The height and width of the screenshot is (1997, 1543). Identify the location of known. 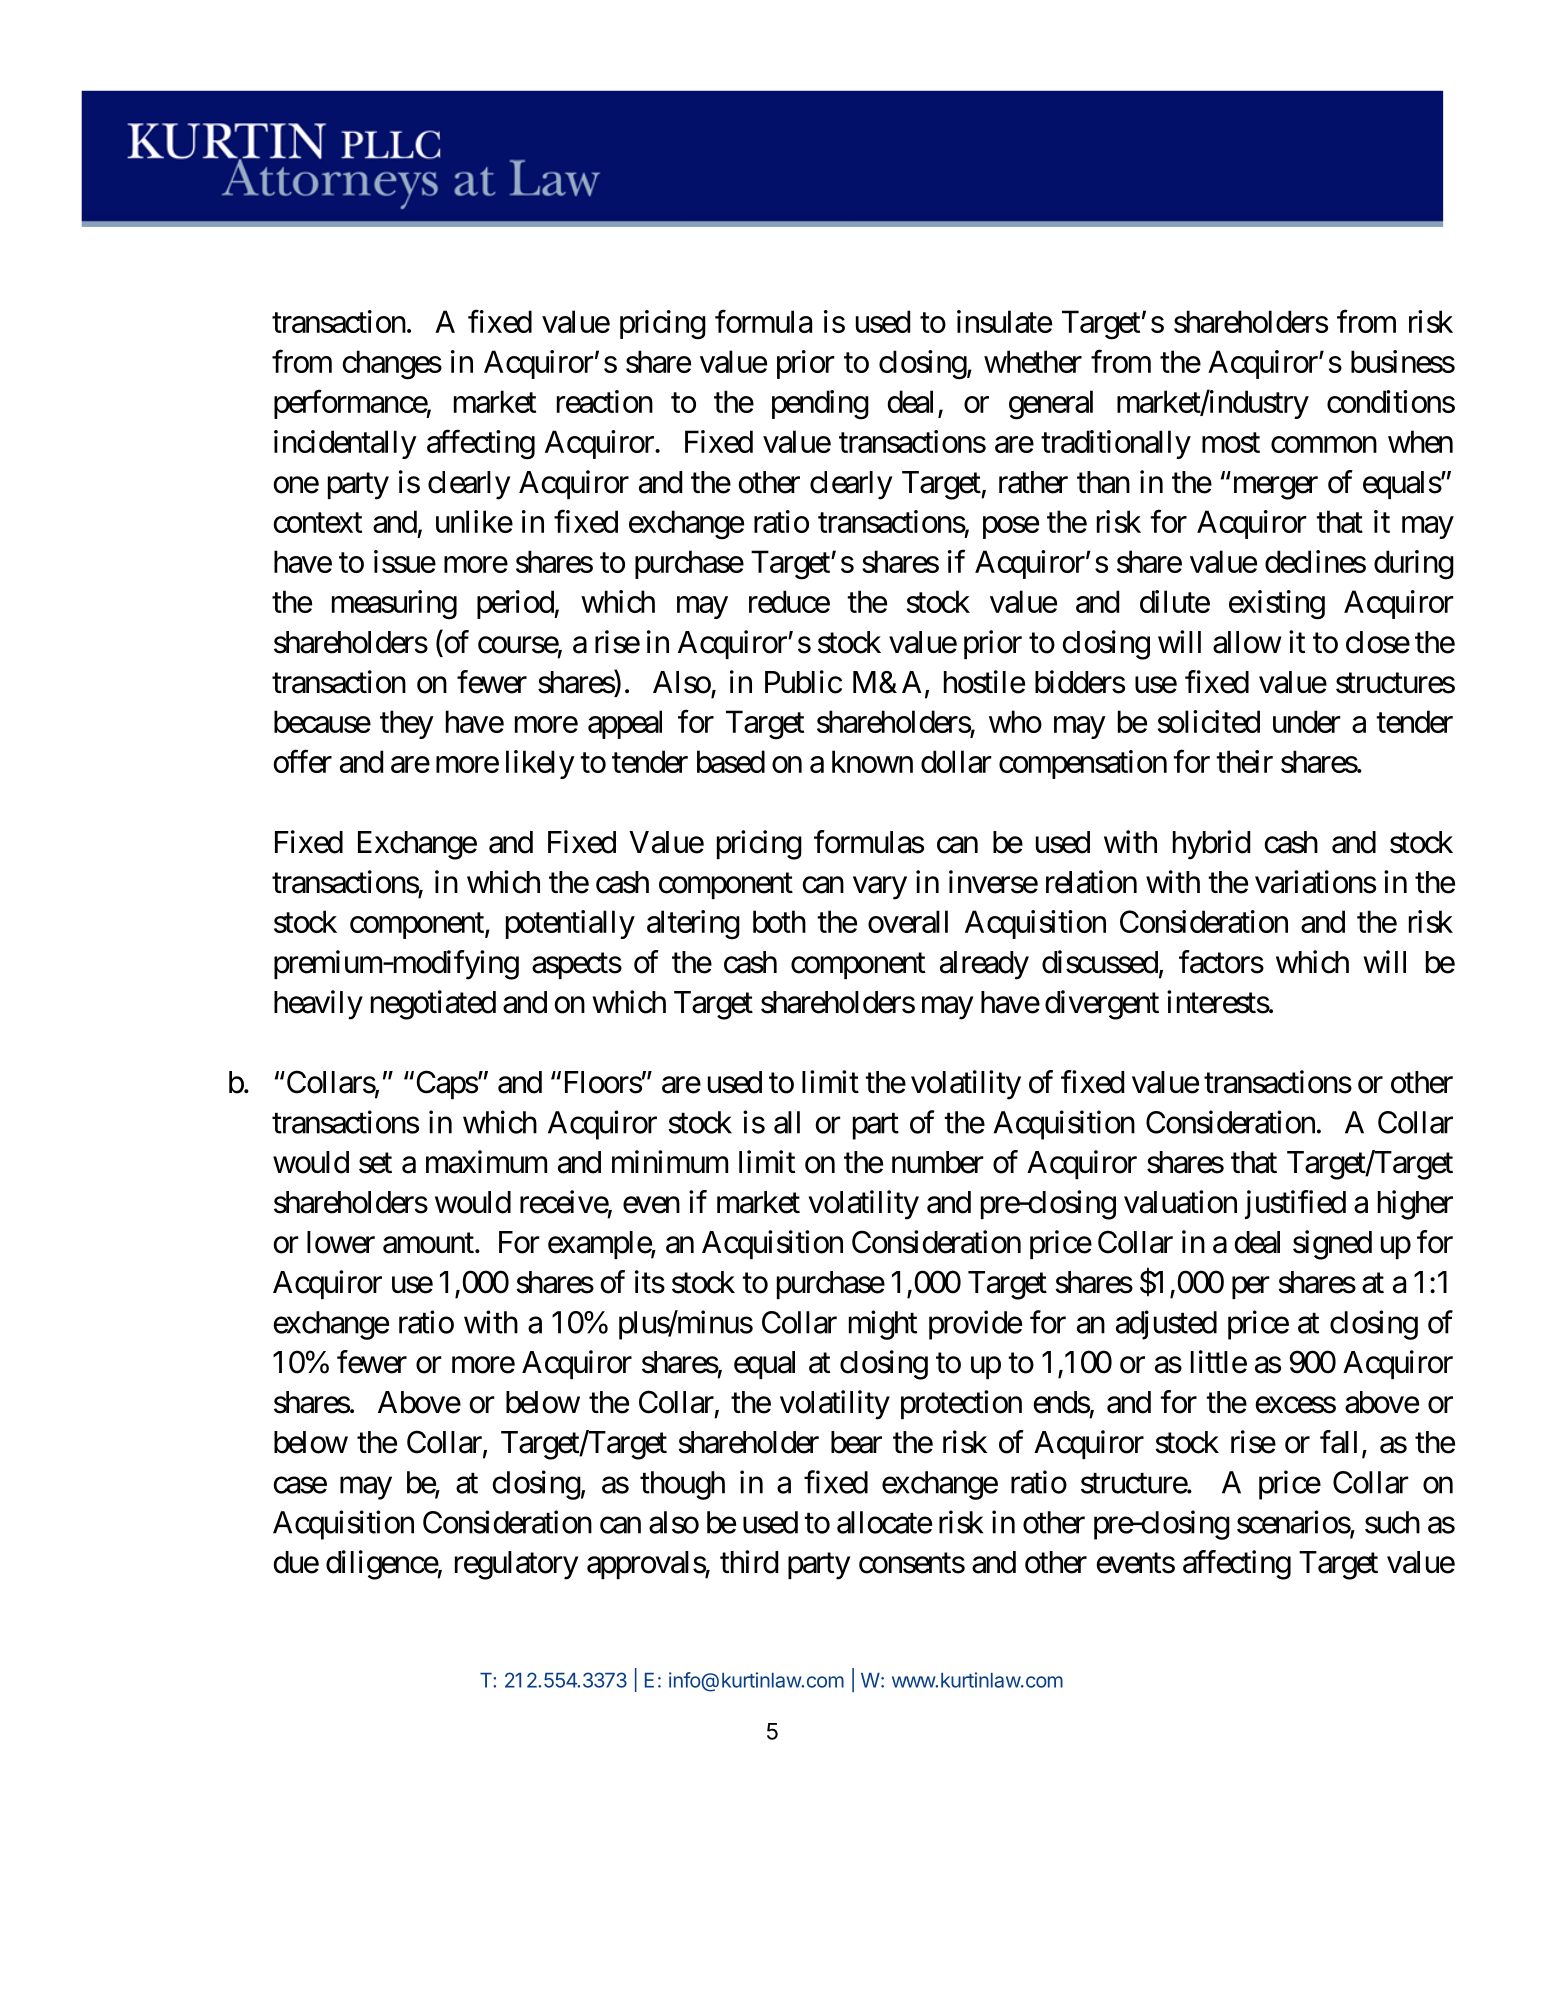
(872, 761).
